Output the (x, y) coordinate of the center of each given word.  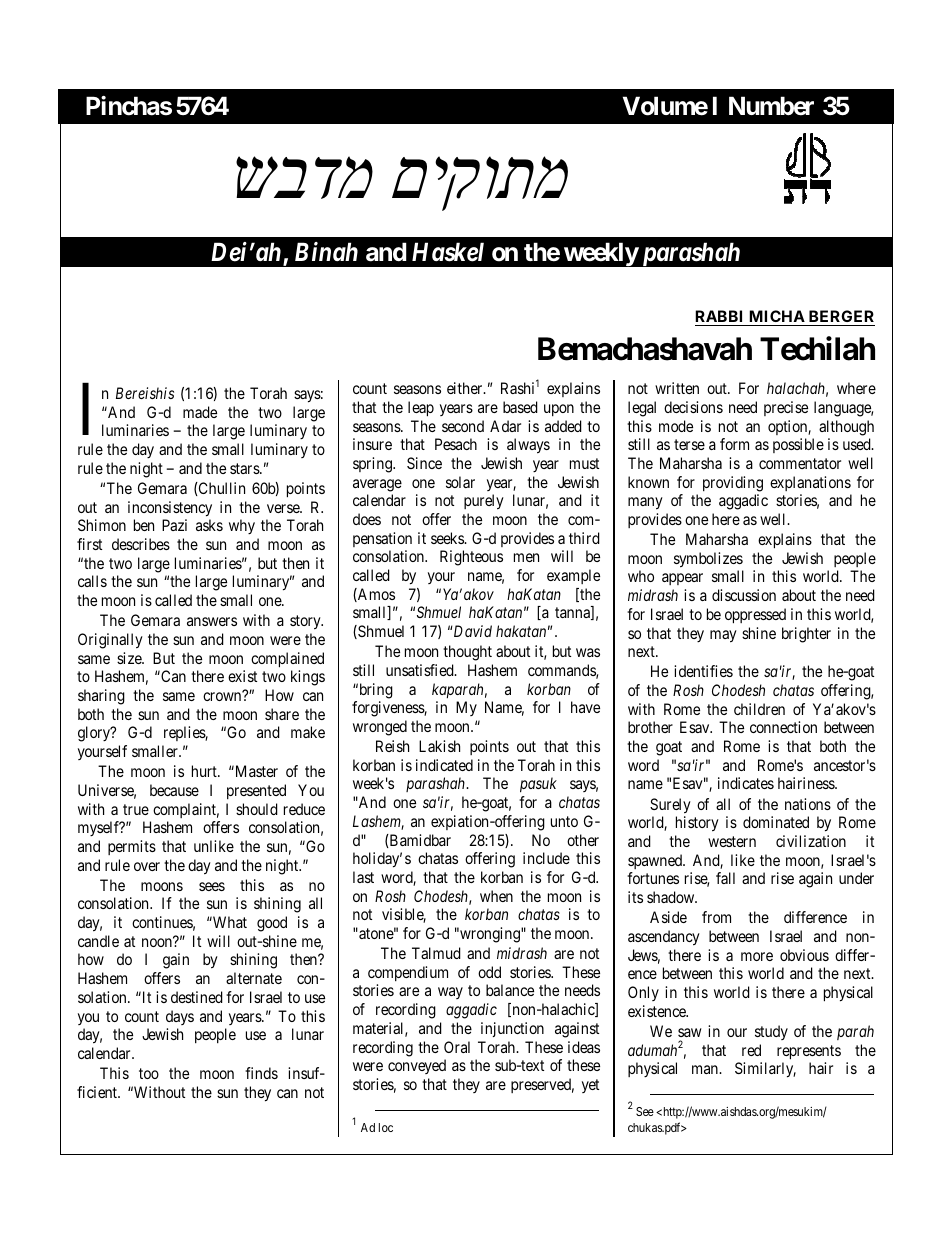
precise (786, 408)
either (466, 388)
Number (771, 106)
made (200, 412)
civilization (811, 841)
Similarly (765, 1070)
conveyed (417, 1066)
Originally (110, 641)
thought (467, 653)
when (496, 896)
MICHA (777, 318)
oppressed (755, 616)
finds (261, 1073)
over (147, 866)
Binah (326, 251)
